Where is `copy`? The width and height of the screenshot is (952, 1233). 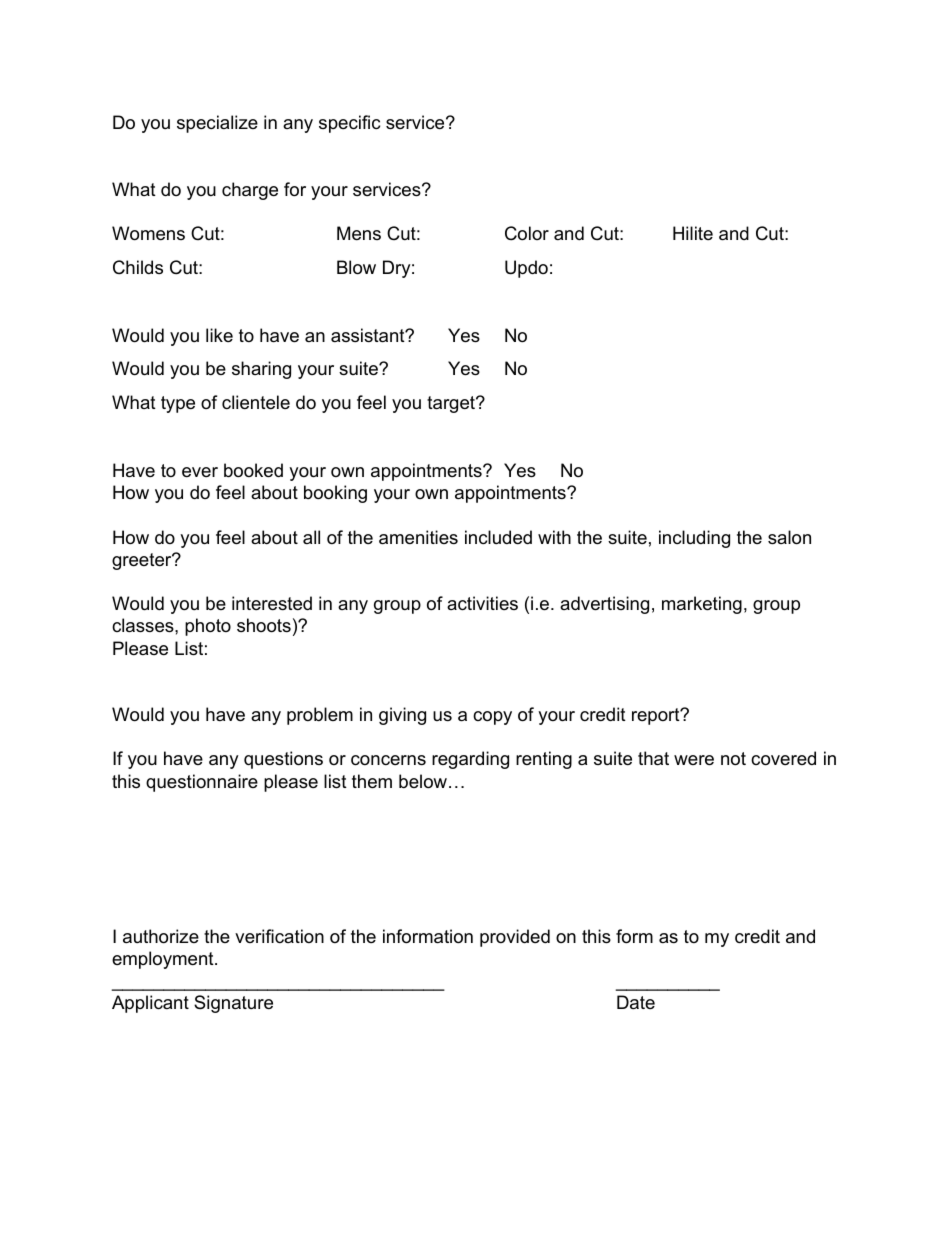 copy is located at coordinates (492, 718).
